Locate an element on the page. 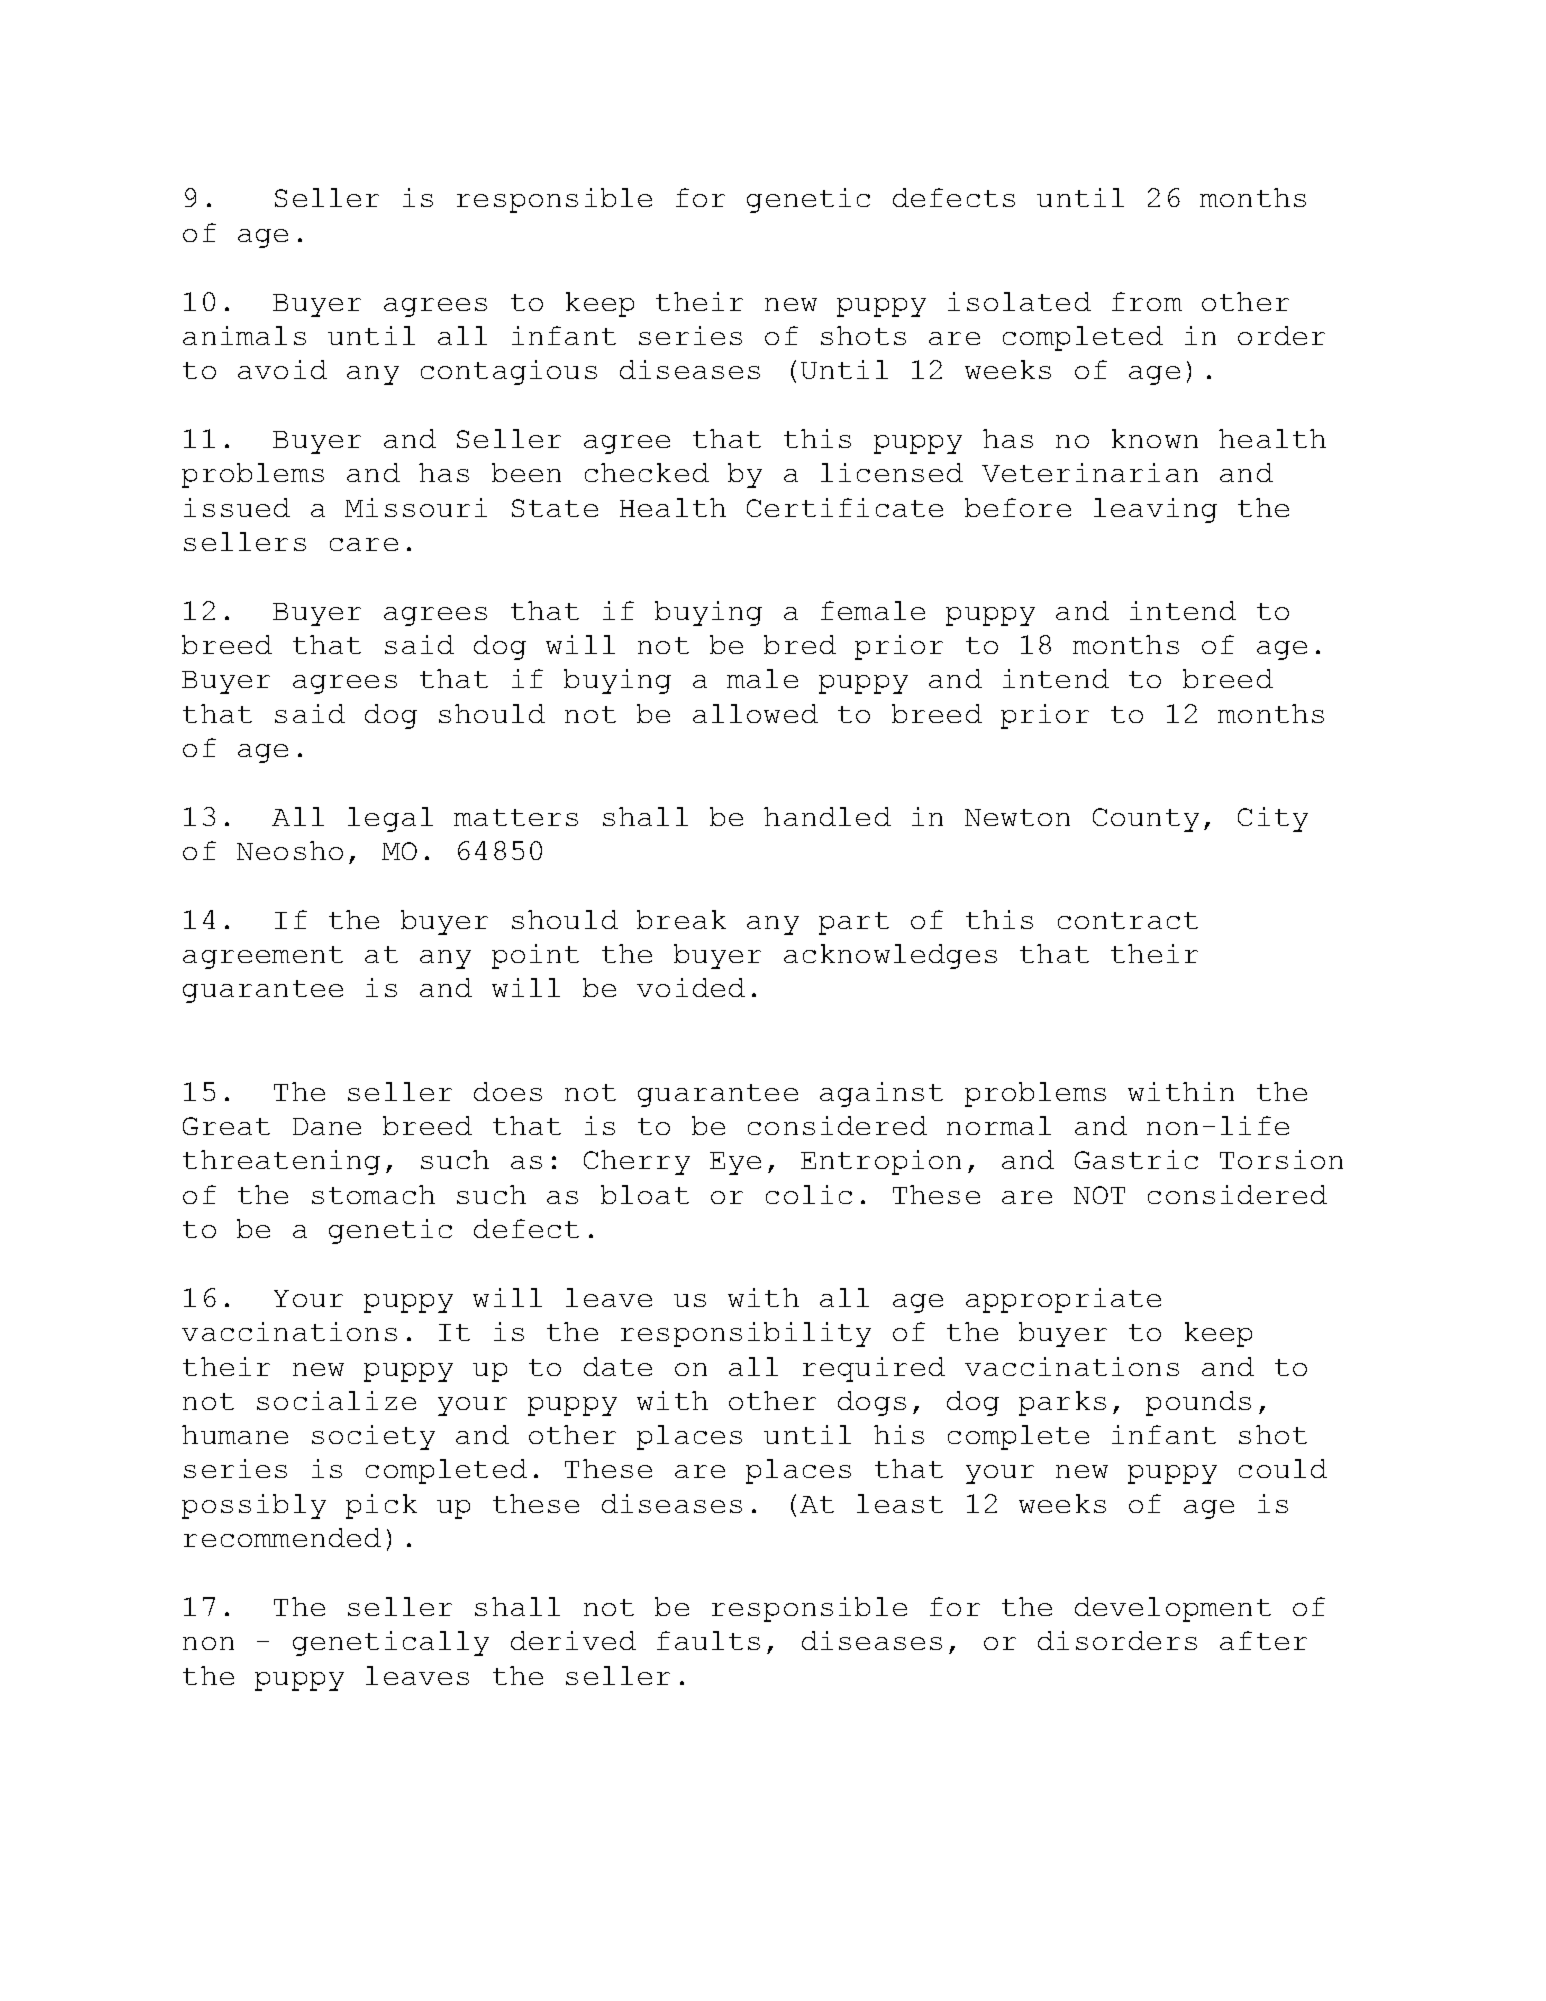 This image has width=1546, height=2001. from is located at coordinates (1147, 301).
